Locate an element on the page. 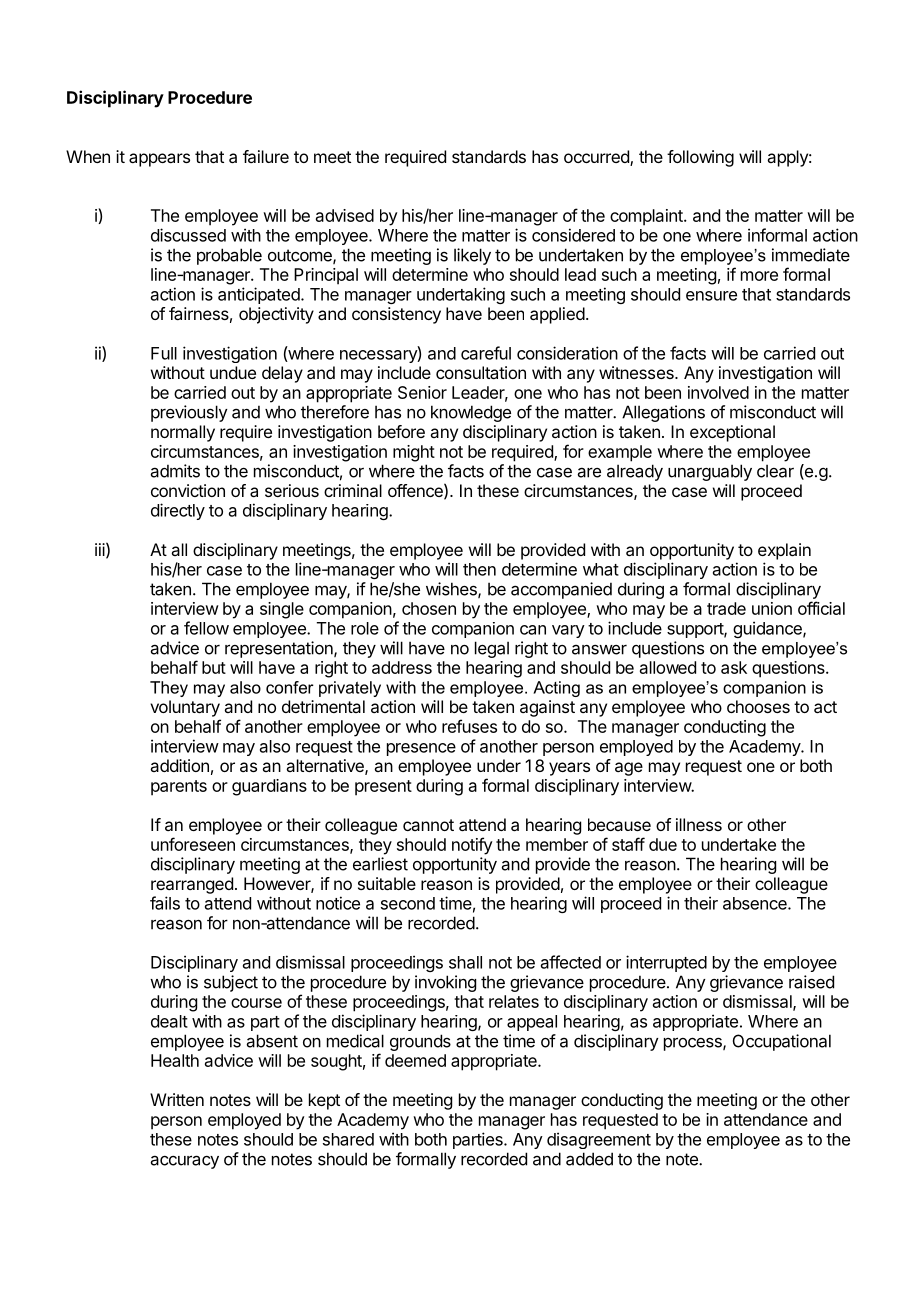 Image resolution: width=924 pixels, height=1308 pixels. likely is located at coordinates (472, 256).
